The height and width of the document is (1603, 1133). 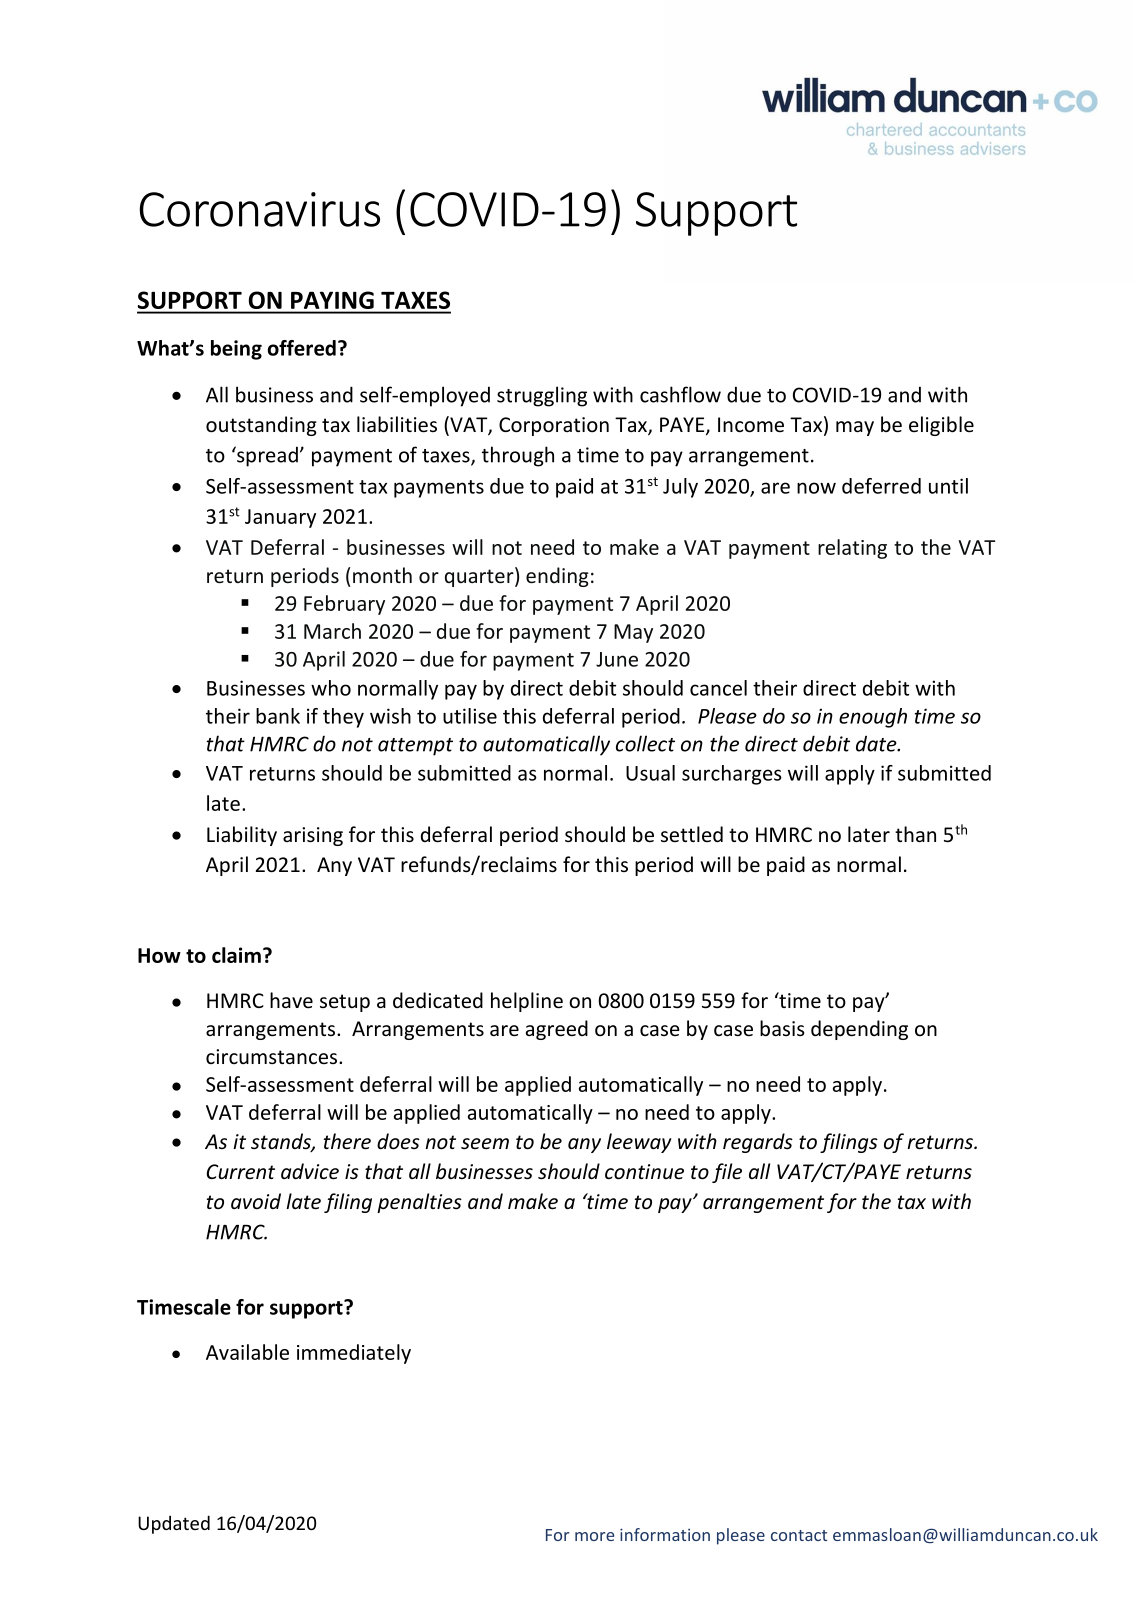 I want to click on than, so click(x=915, y=834).
